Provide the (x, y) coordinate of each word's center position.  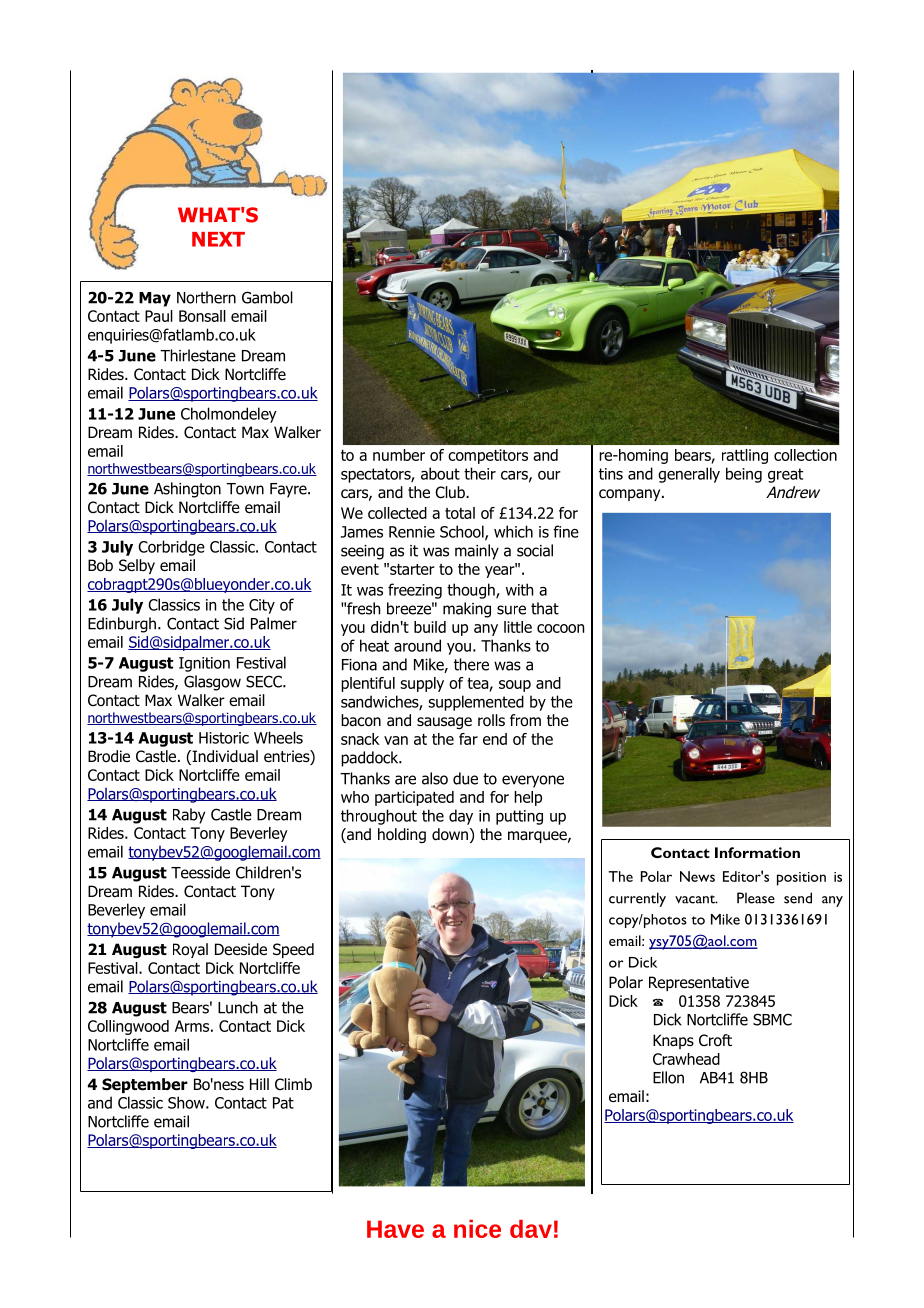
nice (477, 1229)
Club (451, 492)
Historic (224, 738)
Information (757, 852)
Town (245, 489)
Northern (206, 297)
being (744, 475)
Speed (293, 950)
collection (805, 455)
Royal (190, 950)
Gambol (267, 297)
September (145, 1085)
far (468, 739)
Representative (699, 983)
